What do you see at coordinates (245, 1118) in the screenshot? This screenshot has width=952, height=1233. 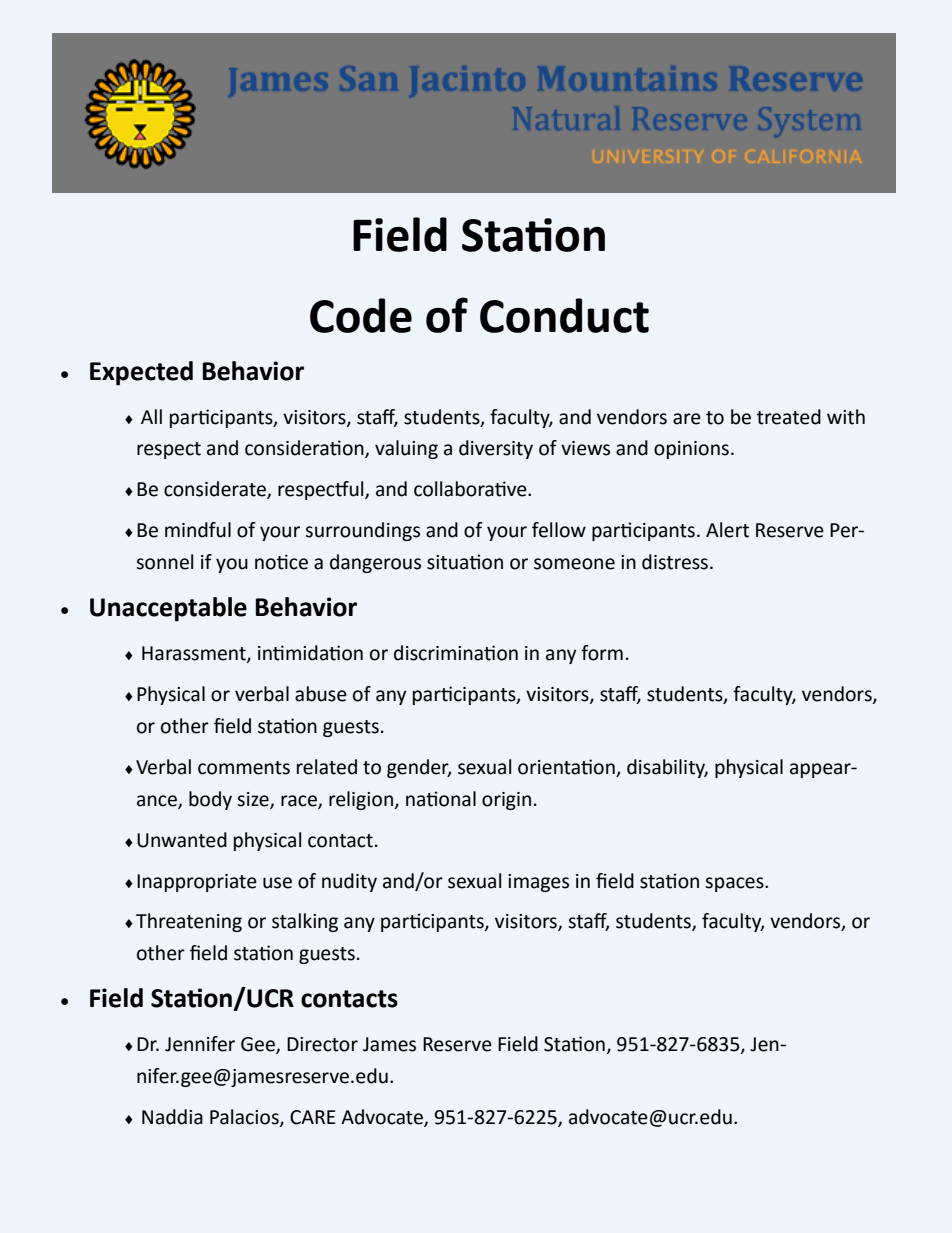 I see `Palacios` at bounding box center [245, 1118].
